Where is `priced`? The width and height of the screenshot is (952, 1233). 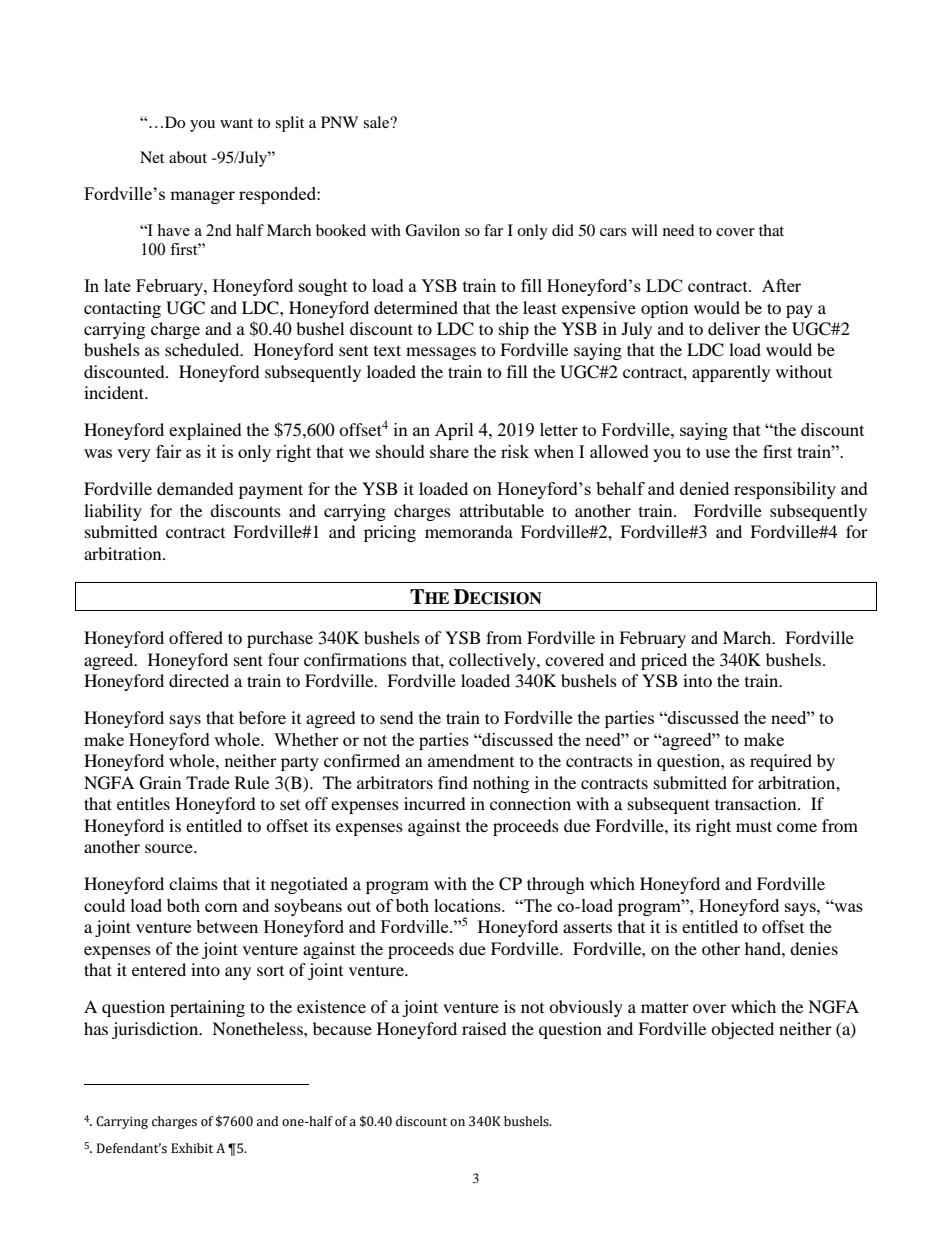 priced is located at coordinates (664, 661).
